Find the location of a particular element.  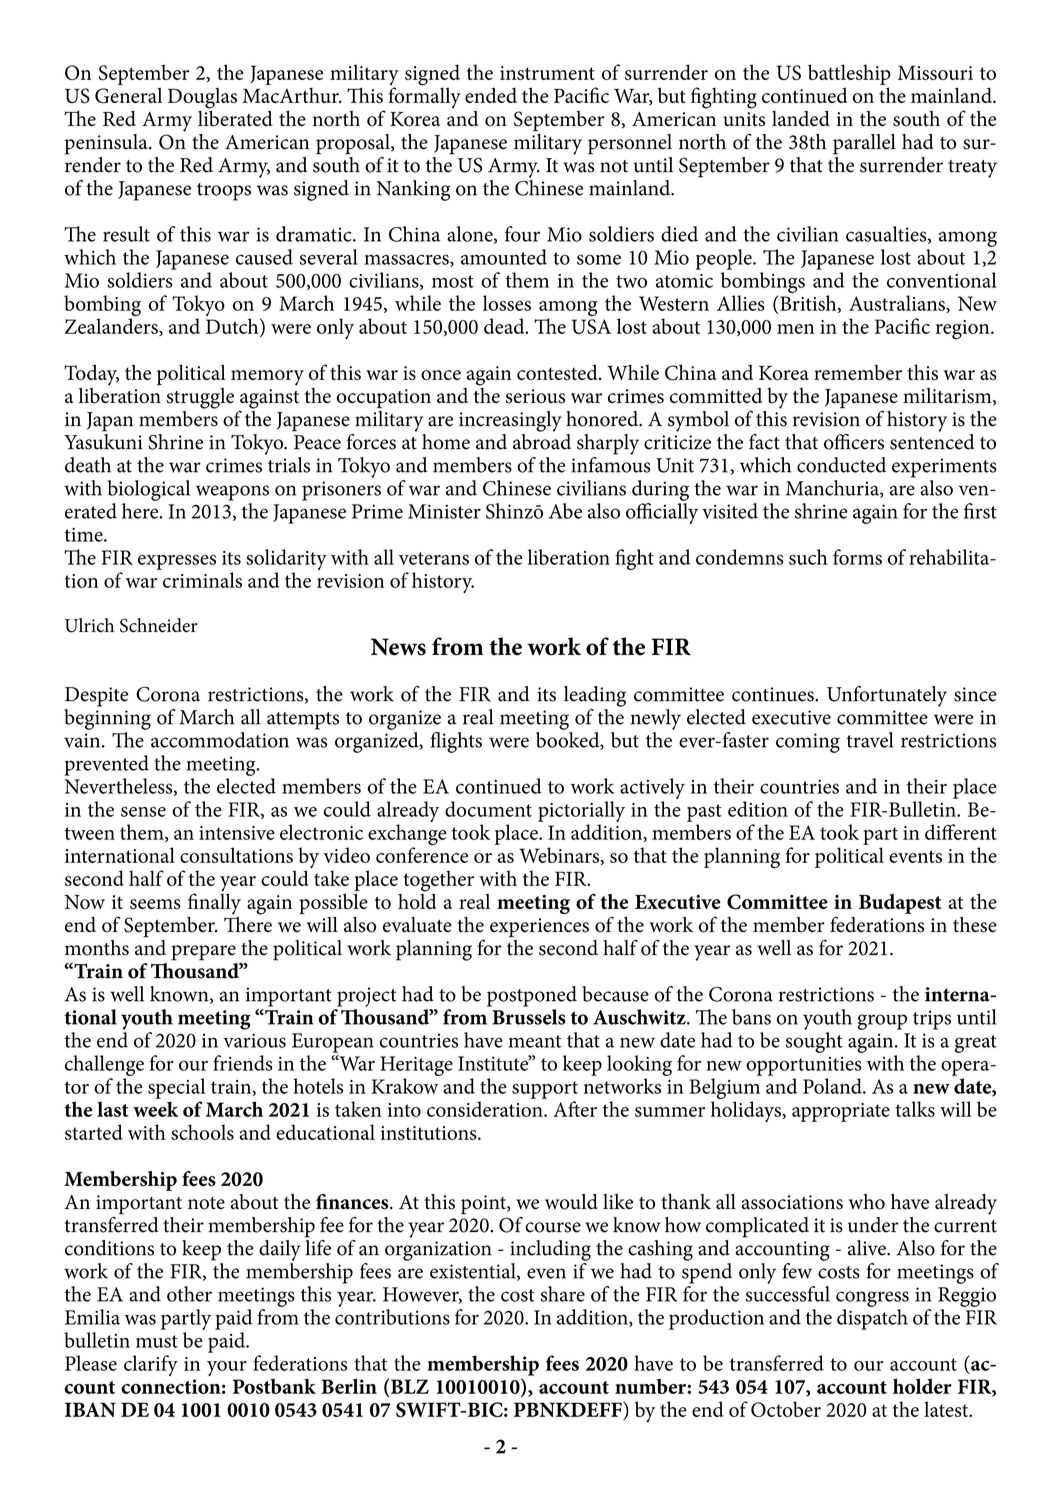

special is located at coordinates (176, 1088).
